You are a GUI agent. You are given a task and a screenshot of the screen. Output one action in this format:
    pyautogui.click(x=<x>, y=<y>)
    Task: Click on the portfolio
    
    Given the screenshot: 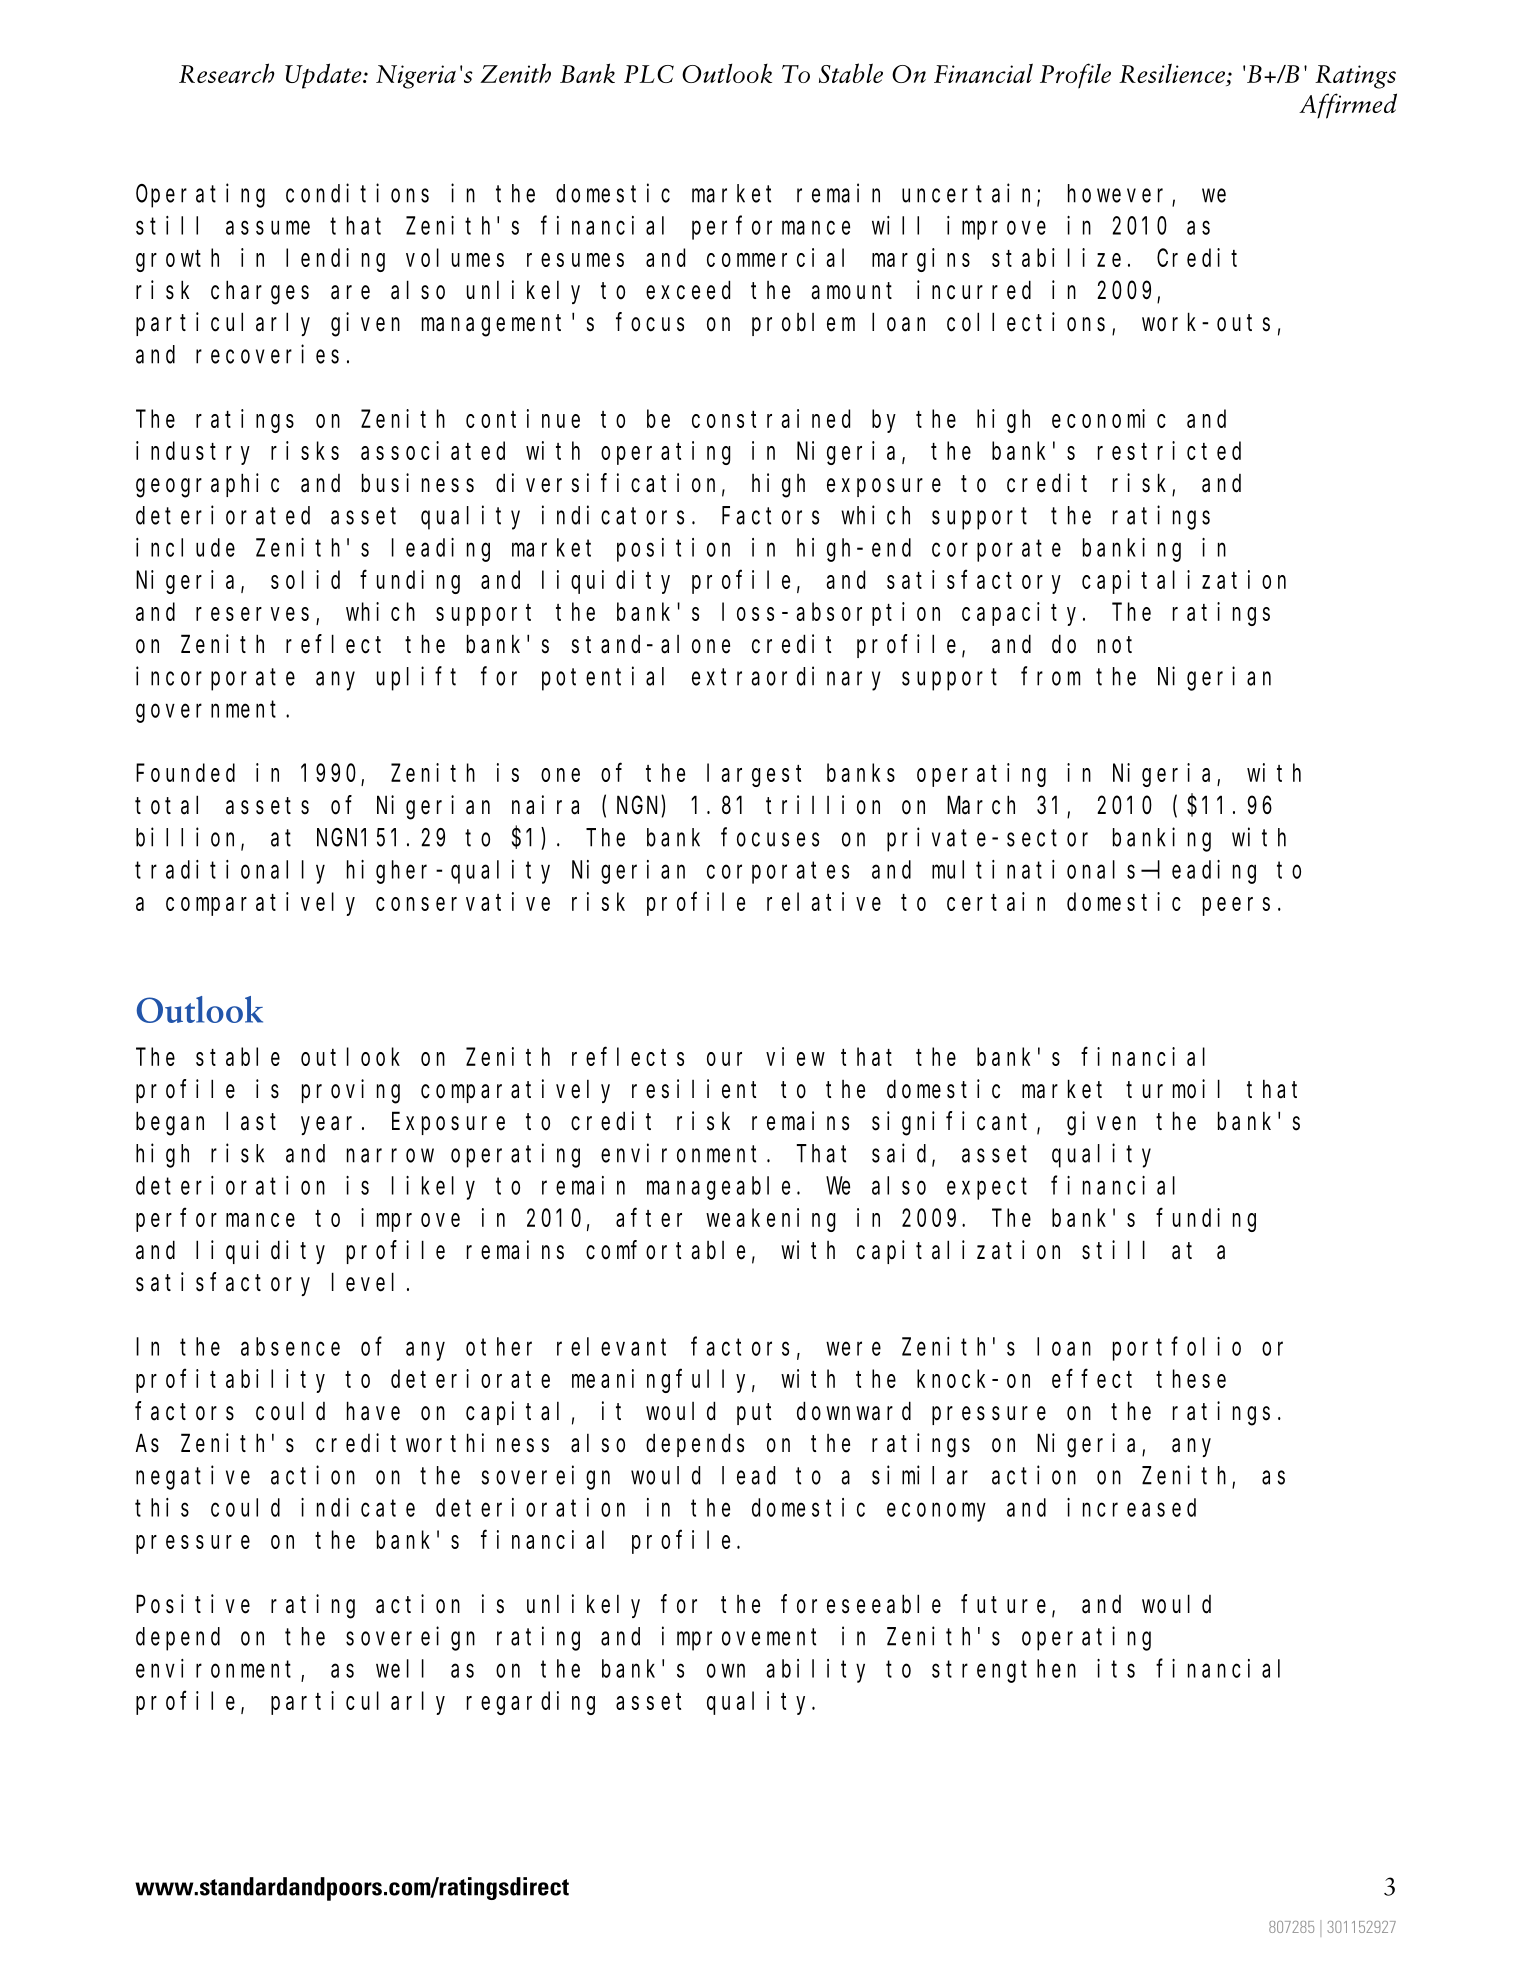 What is the action you would take?
    pyautogui.click(x=1177, y=1349)
